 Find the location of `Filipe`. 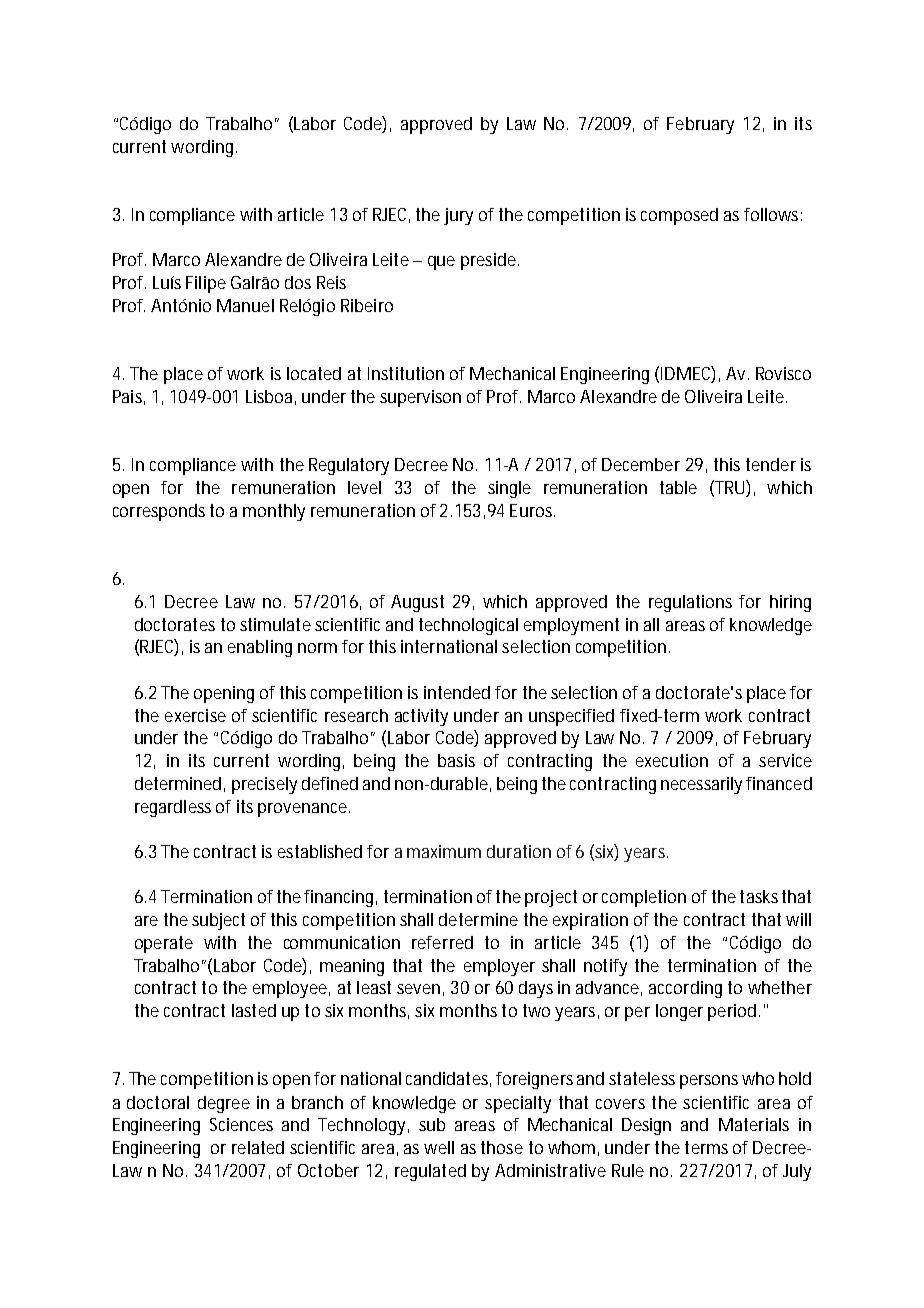

Filipe is located at coordinates (206, 284).
